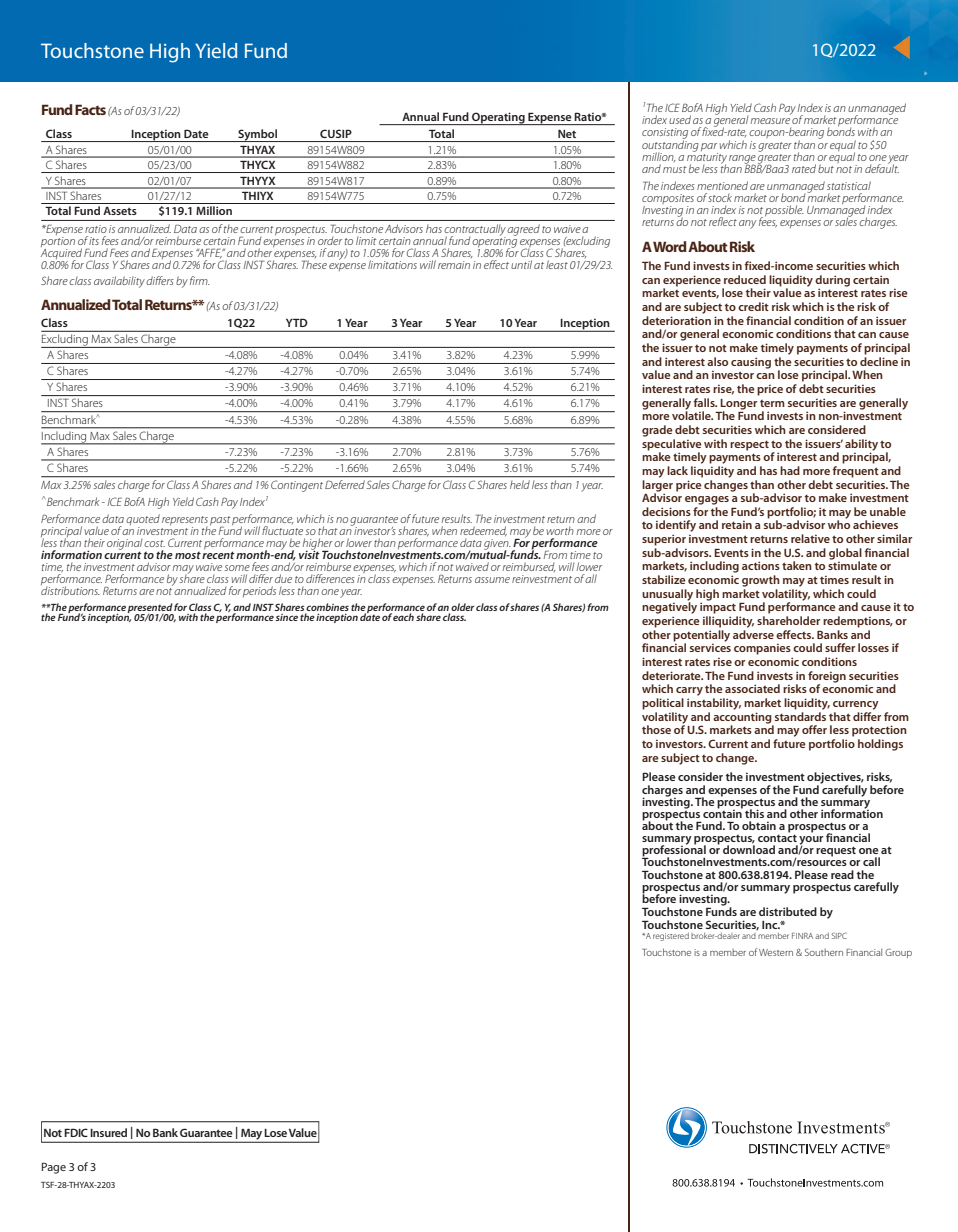 Image resolution: width=958 pixels, height=1232 pixels. What do you see at coordinates (770, 121) in the page?
I see `measure` at bounding box center [770, 121].
